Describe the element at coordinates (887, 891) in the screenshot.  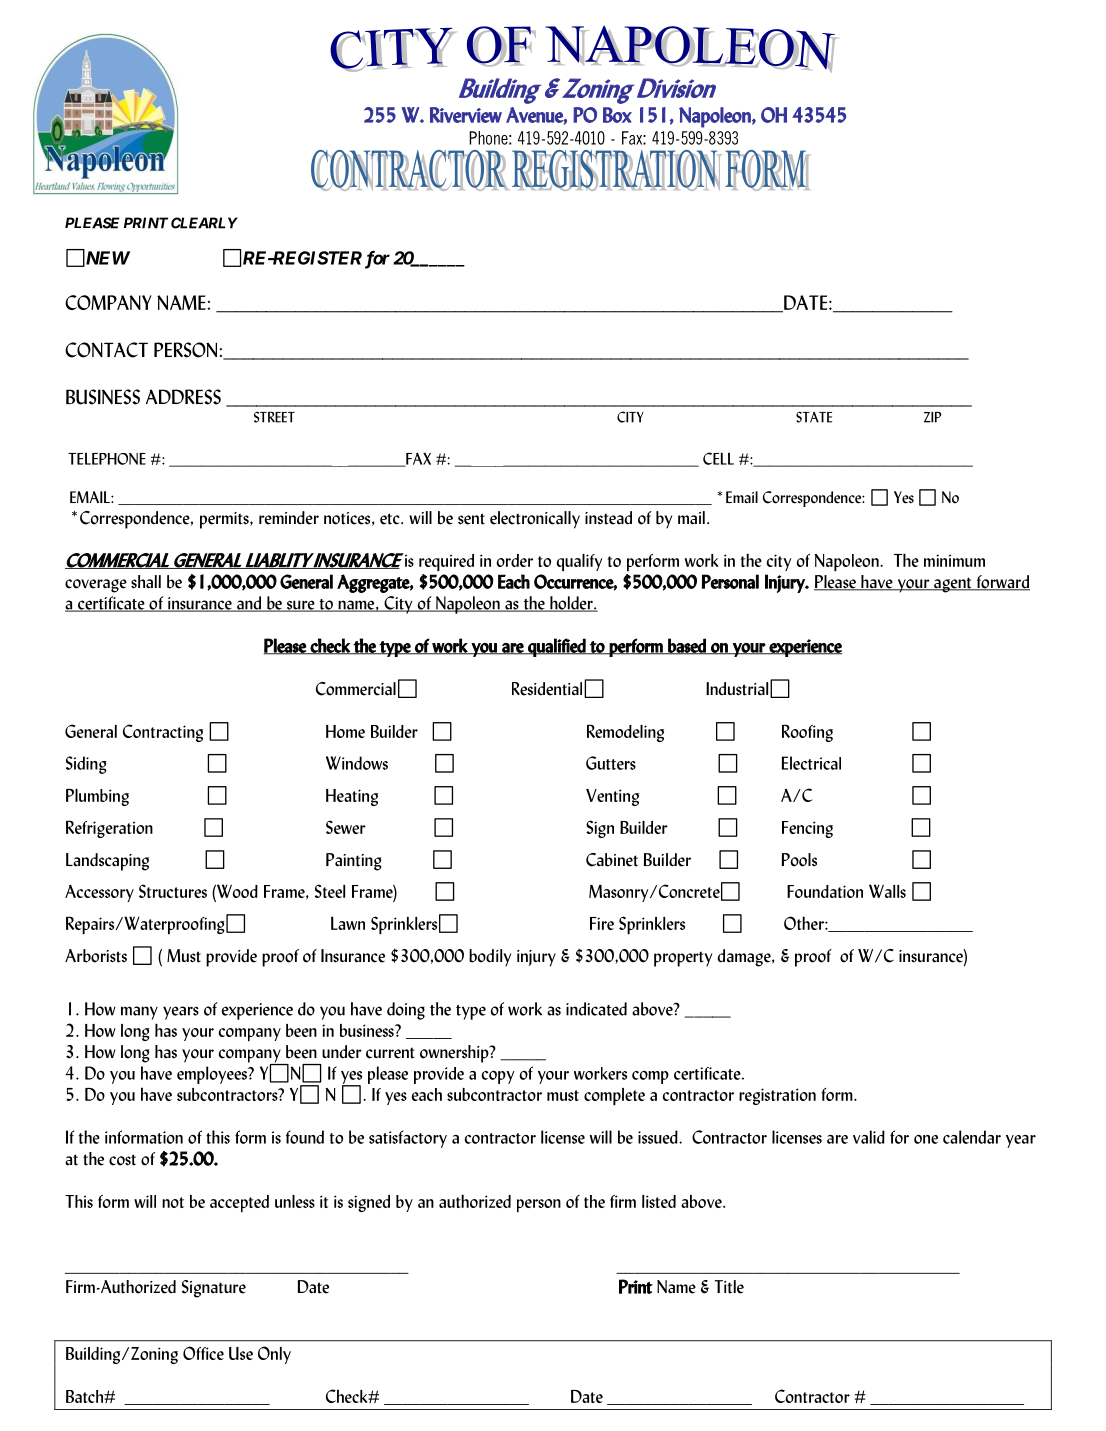
I see `Walls` at that location.
